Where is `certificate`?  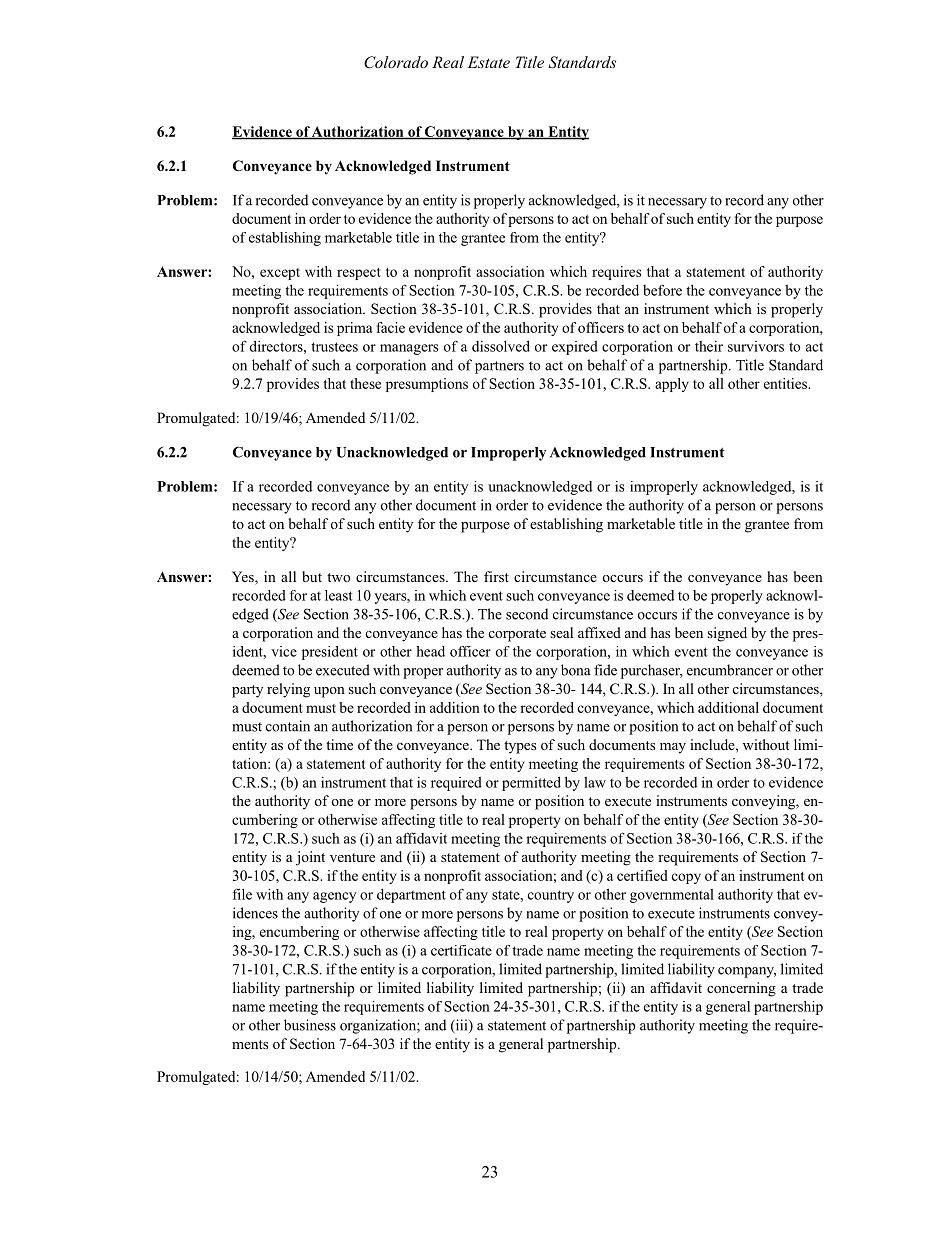 certificate is located at coordinates (461, 950).
